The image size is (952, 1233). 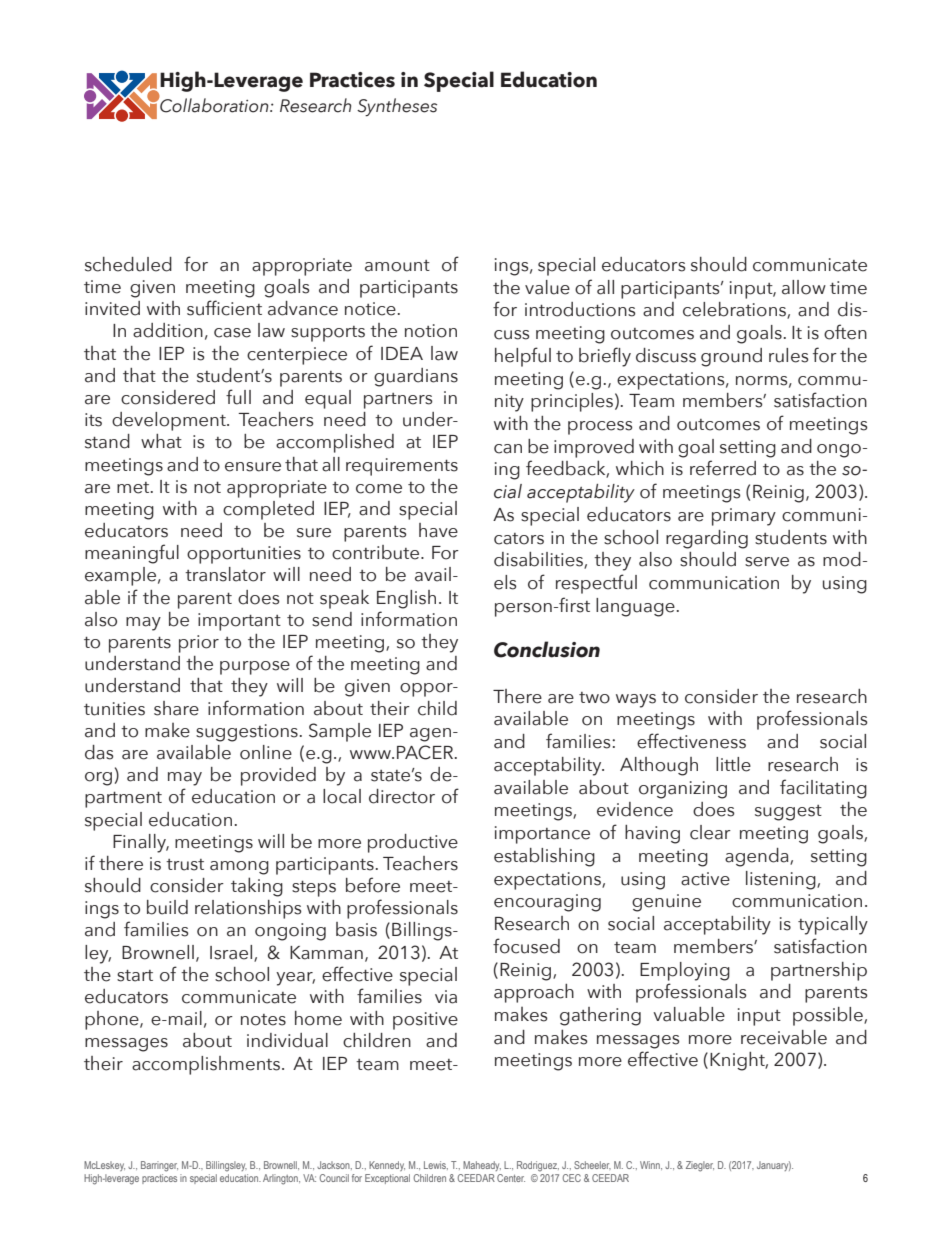 I want to click on scheduled, so click(x=128, y=264).
